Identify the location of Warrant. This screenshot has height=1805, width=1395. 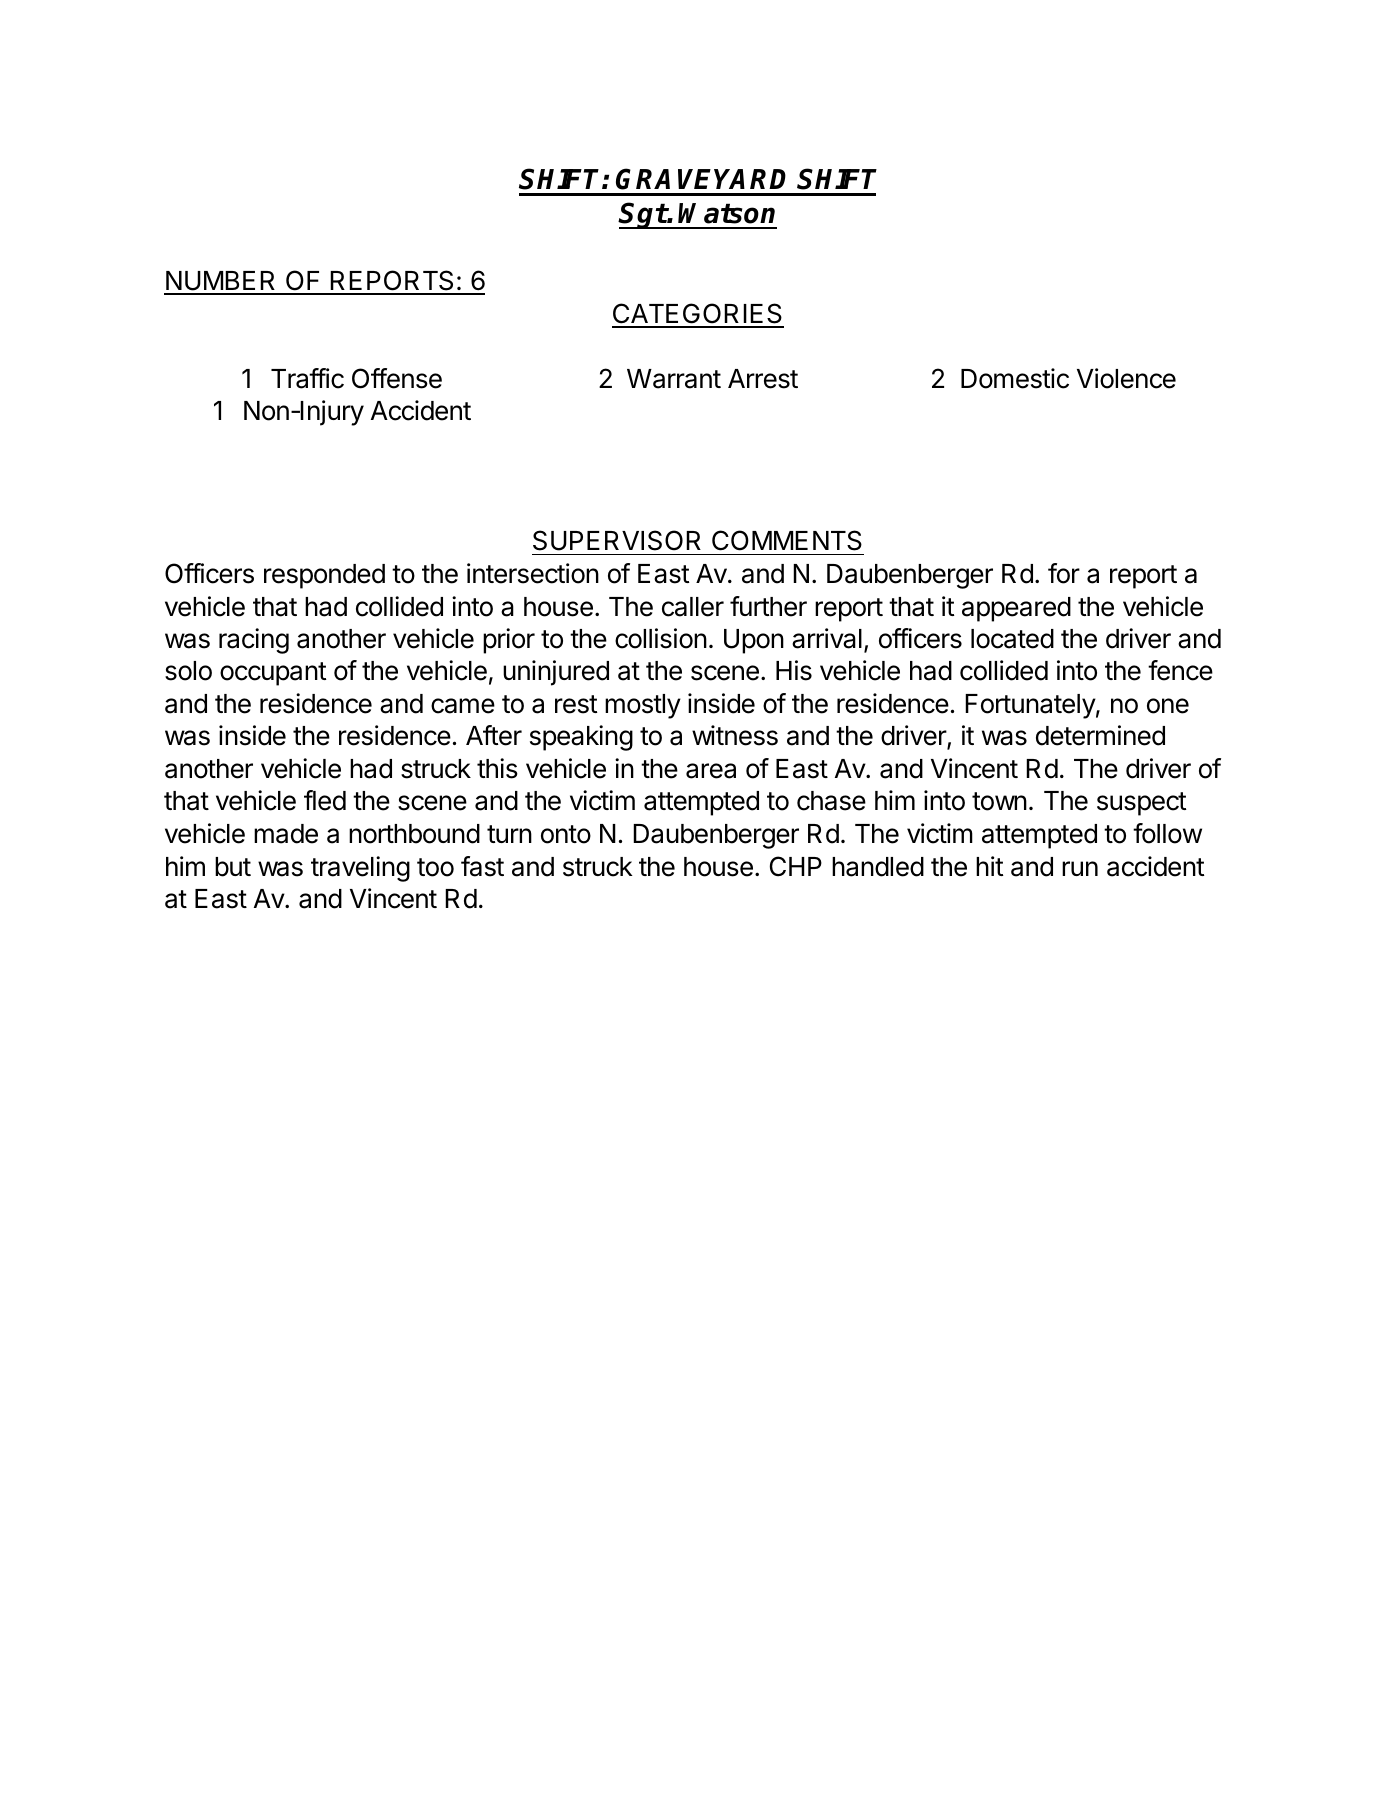
(674, 379).
